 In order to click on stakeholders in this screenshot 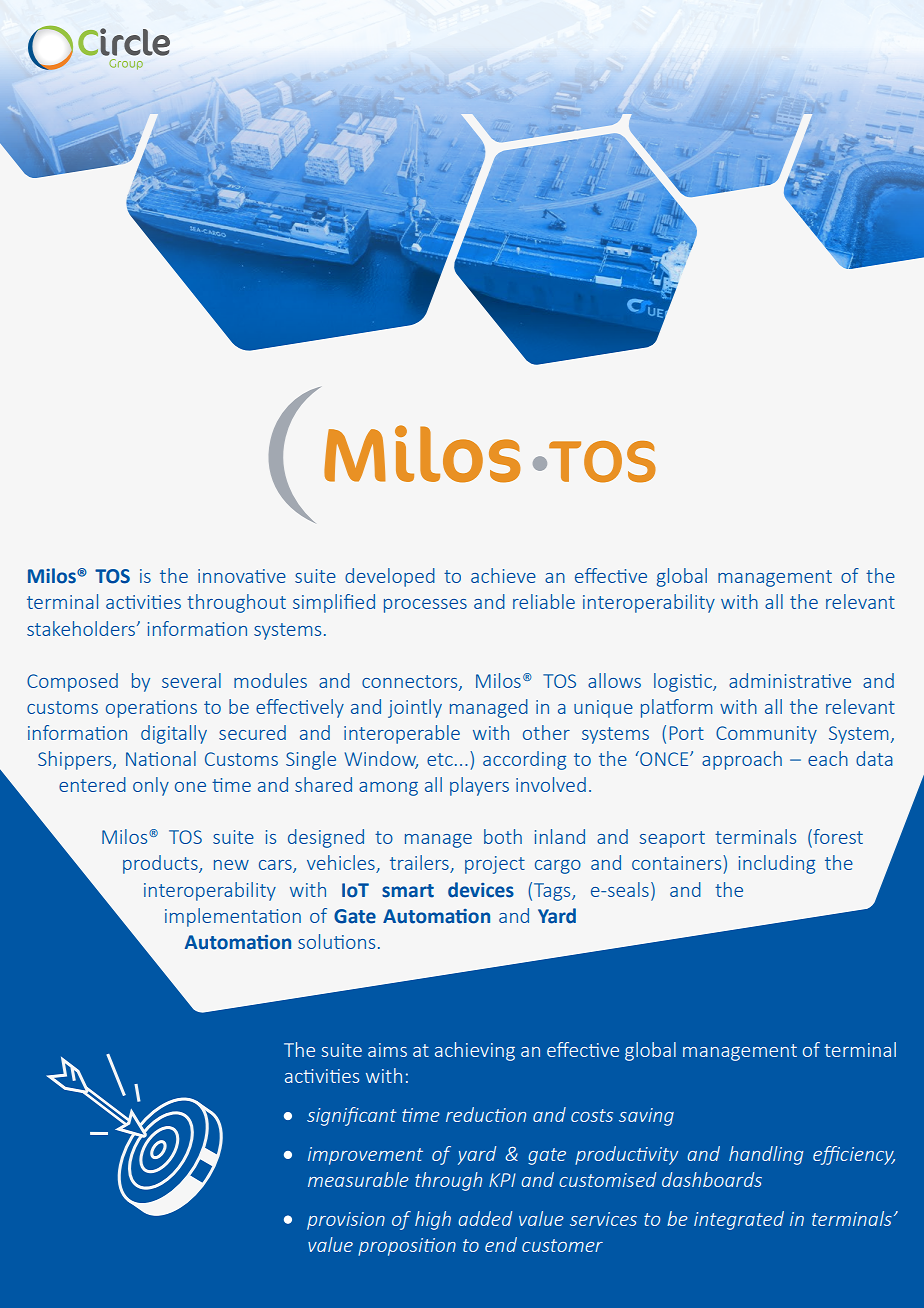, I will do `click(82, 628)`.
